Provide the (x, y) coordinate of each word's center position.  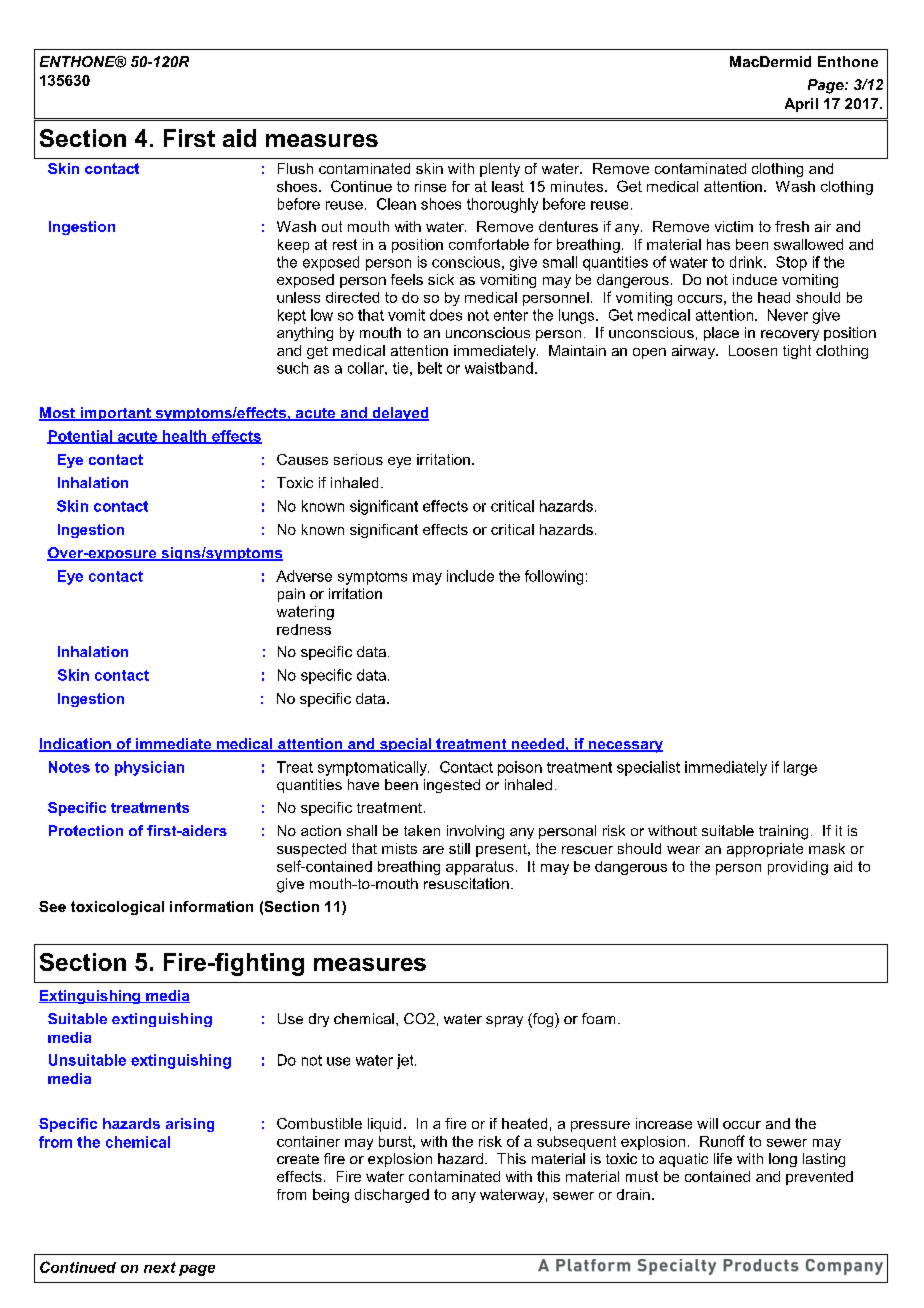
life (723, 1158)
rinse (430, 186)
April (801, 105)
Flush (295, 168)
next (160, 1267)
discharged (392, 1196)
